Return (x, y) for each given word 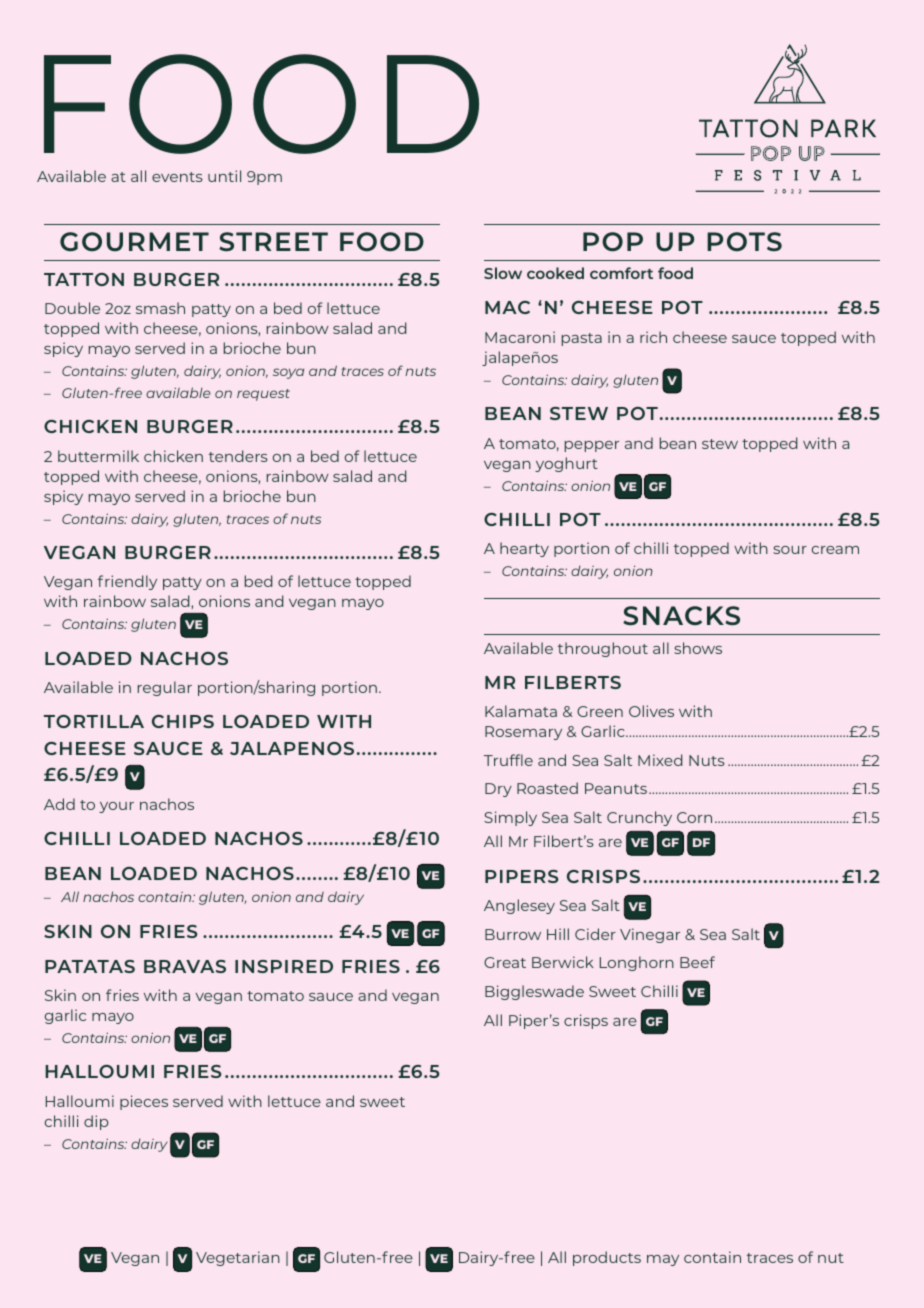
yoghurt (566, 464)
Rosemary (523, 733)
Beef (697, 962)
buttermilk (98, 456)
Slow (503, 273)
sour (790, 550)
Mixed (660, 760)
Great (505, 962)
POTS (744, 241)
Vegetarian (238, 1258)
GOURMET (134, 242)
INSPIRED (284, 966)
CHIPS (183, 721)
